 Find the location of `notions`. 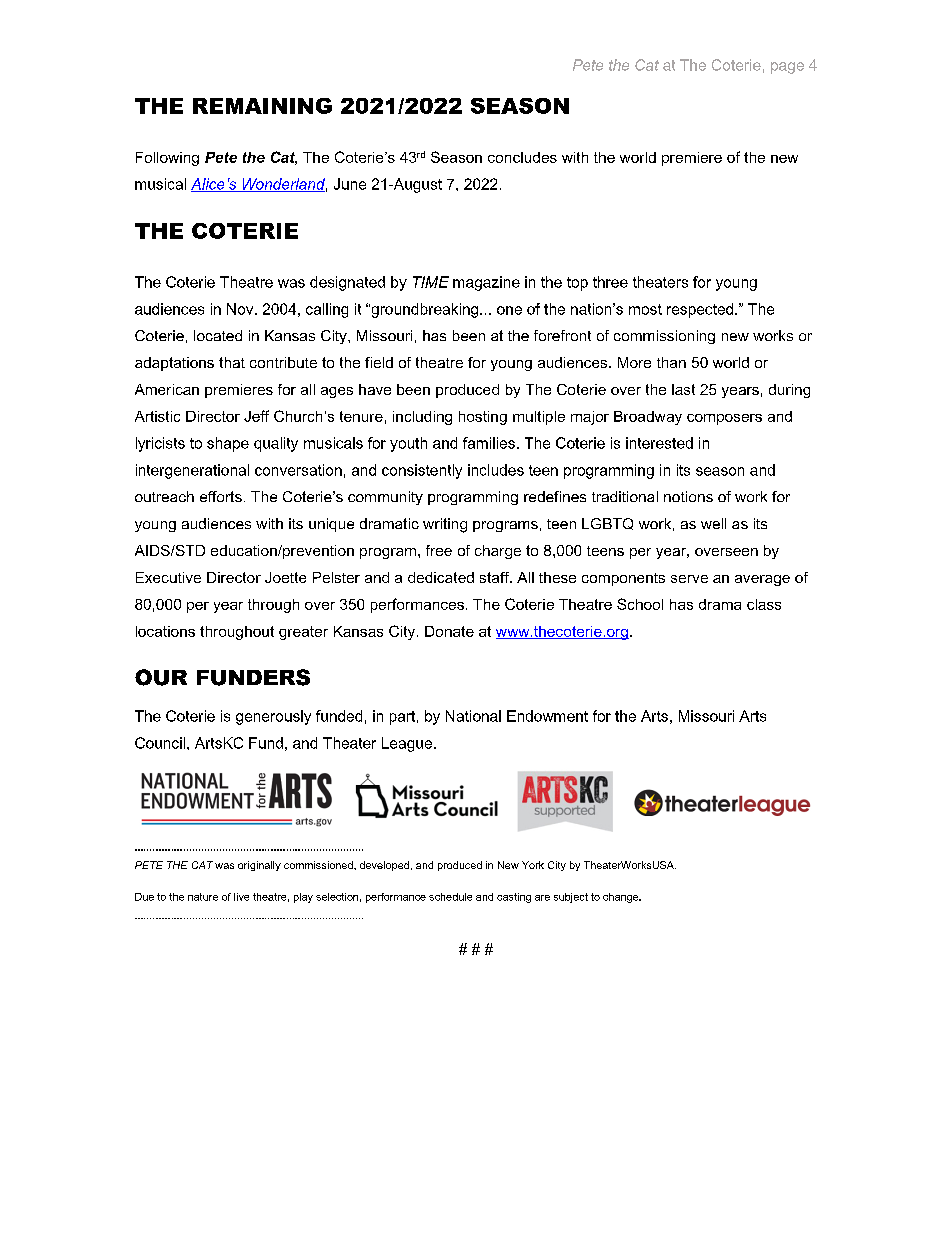

notions is located at coordinates (688, 496).
